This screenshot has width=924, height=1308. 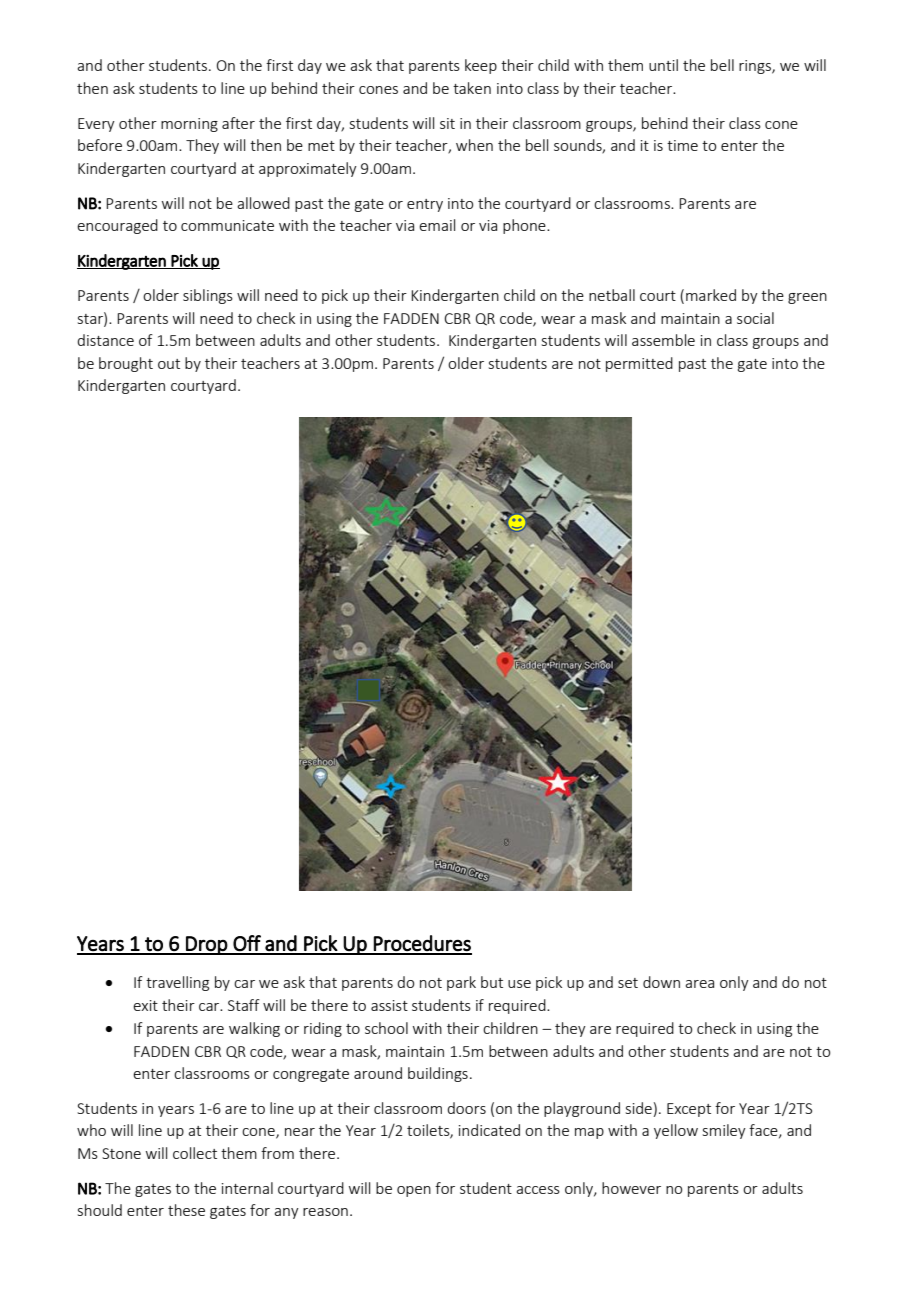 What do you see at coordinates (756, 67) in the screenshot?
I see `rings` at bounding box center [756, 67].
